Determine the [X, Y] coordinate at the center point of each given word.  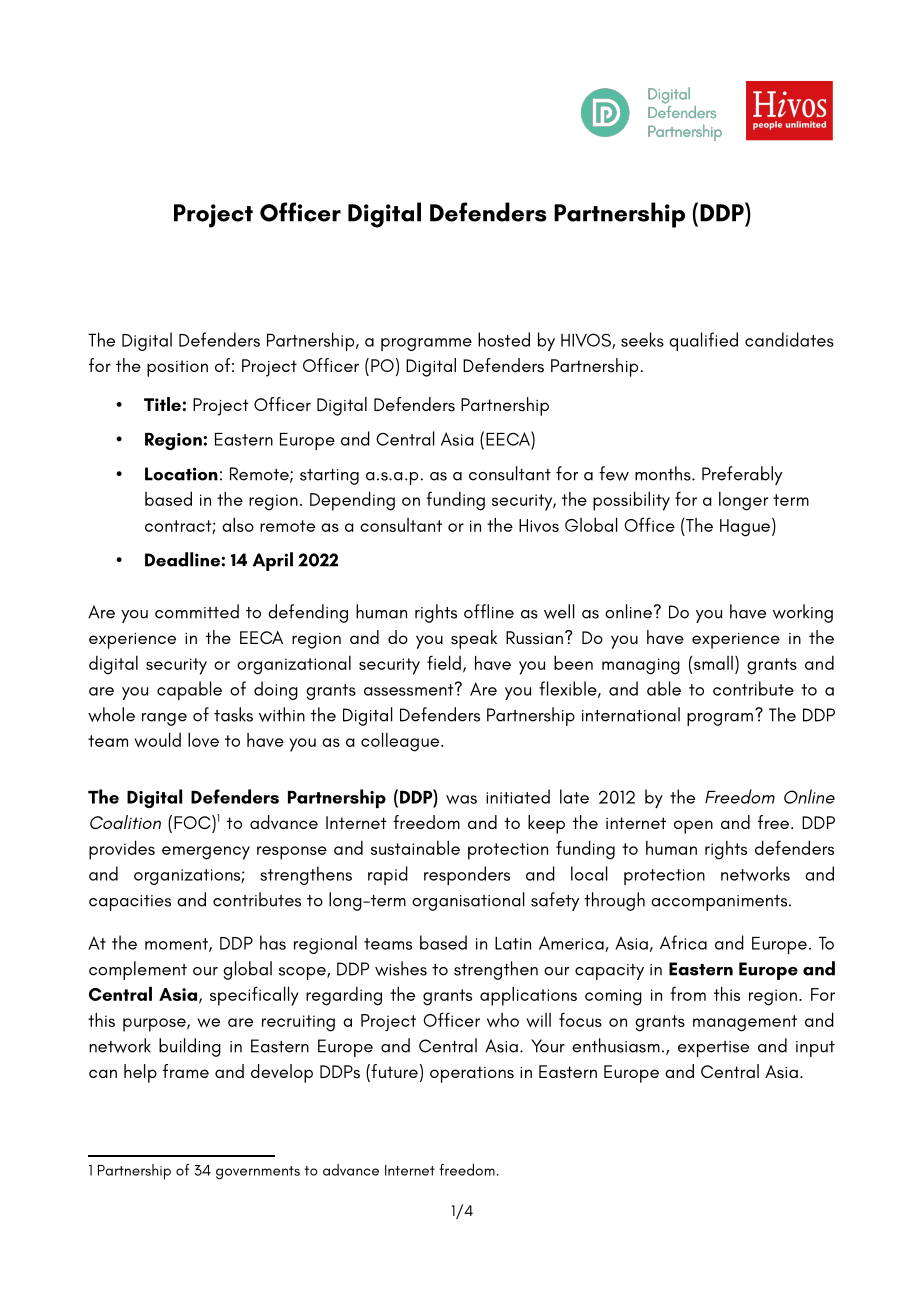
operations [472, 1074]
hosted [504, 339]
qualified [703, 341]
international [631, 714]
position [177, 368]
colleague [401, 742]
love [203, 739]
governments [258, 1173]
